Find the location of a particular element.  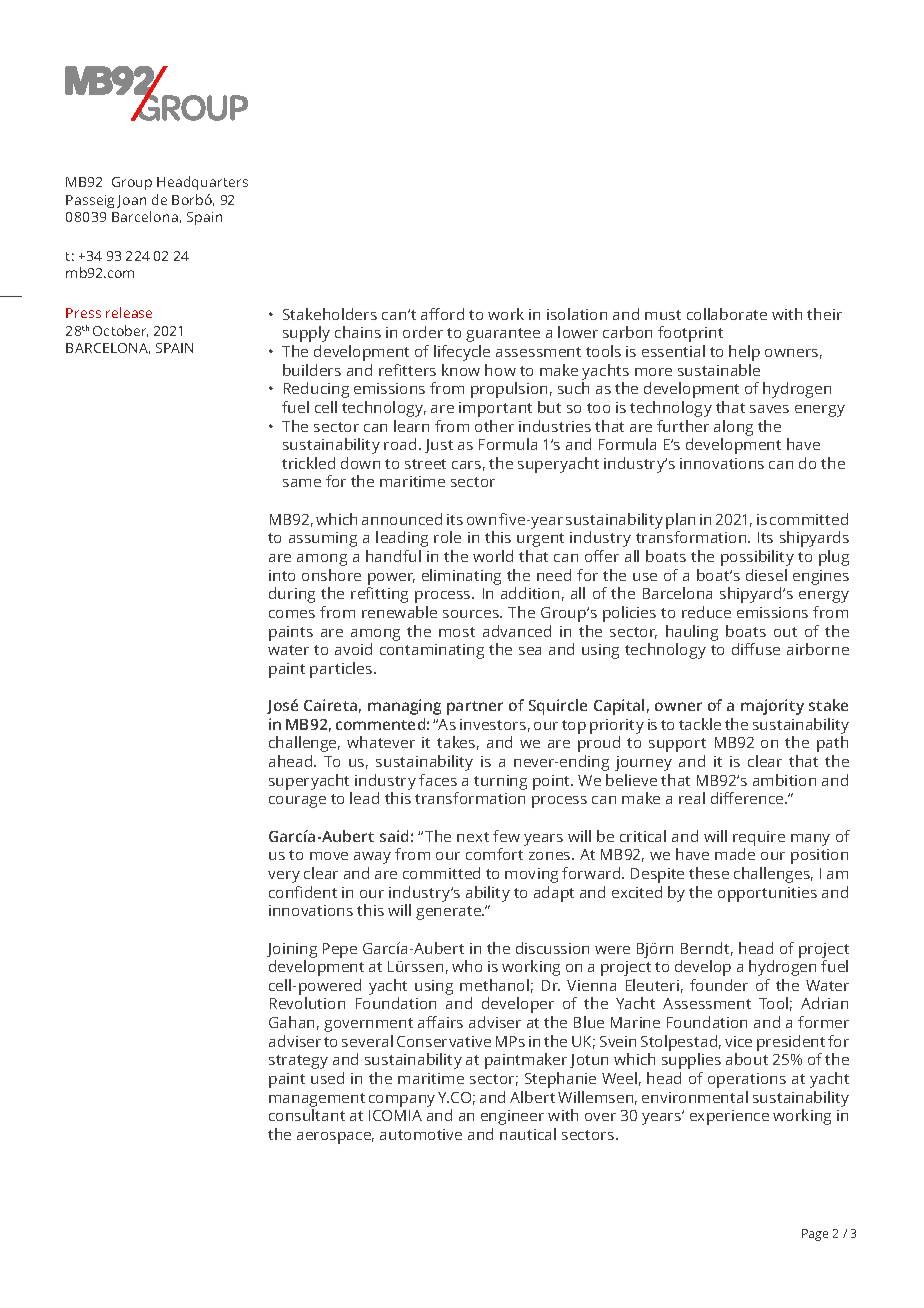

along is located at coordinates (733, 428).
